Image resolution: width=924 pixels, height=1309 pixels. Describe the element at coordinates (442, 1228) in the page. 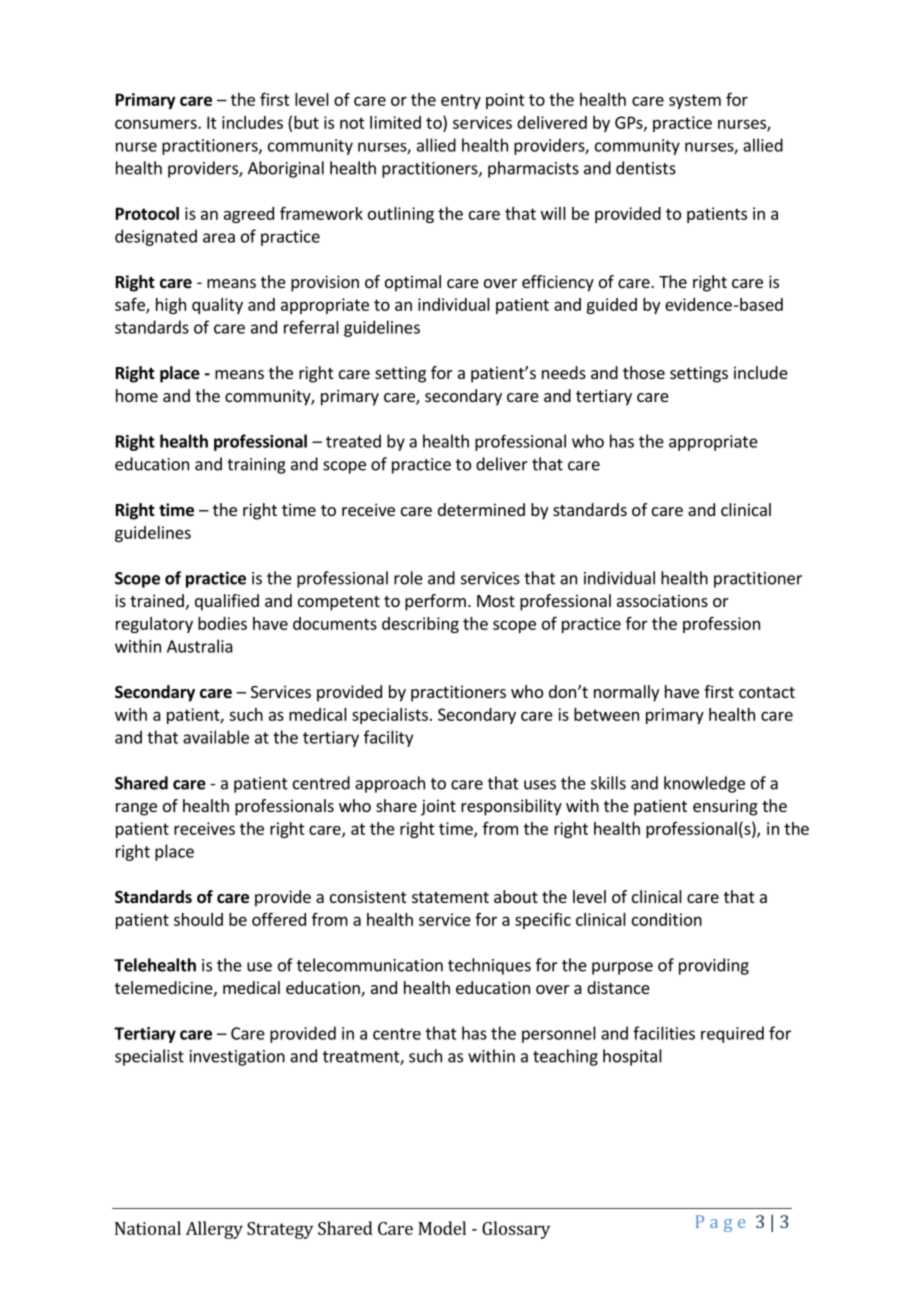

I see `Model` at that location.
